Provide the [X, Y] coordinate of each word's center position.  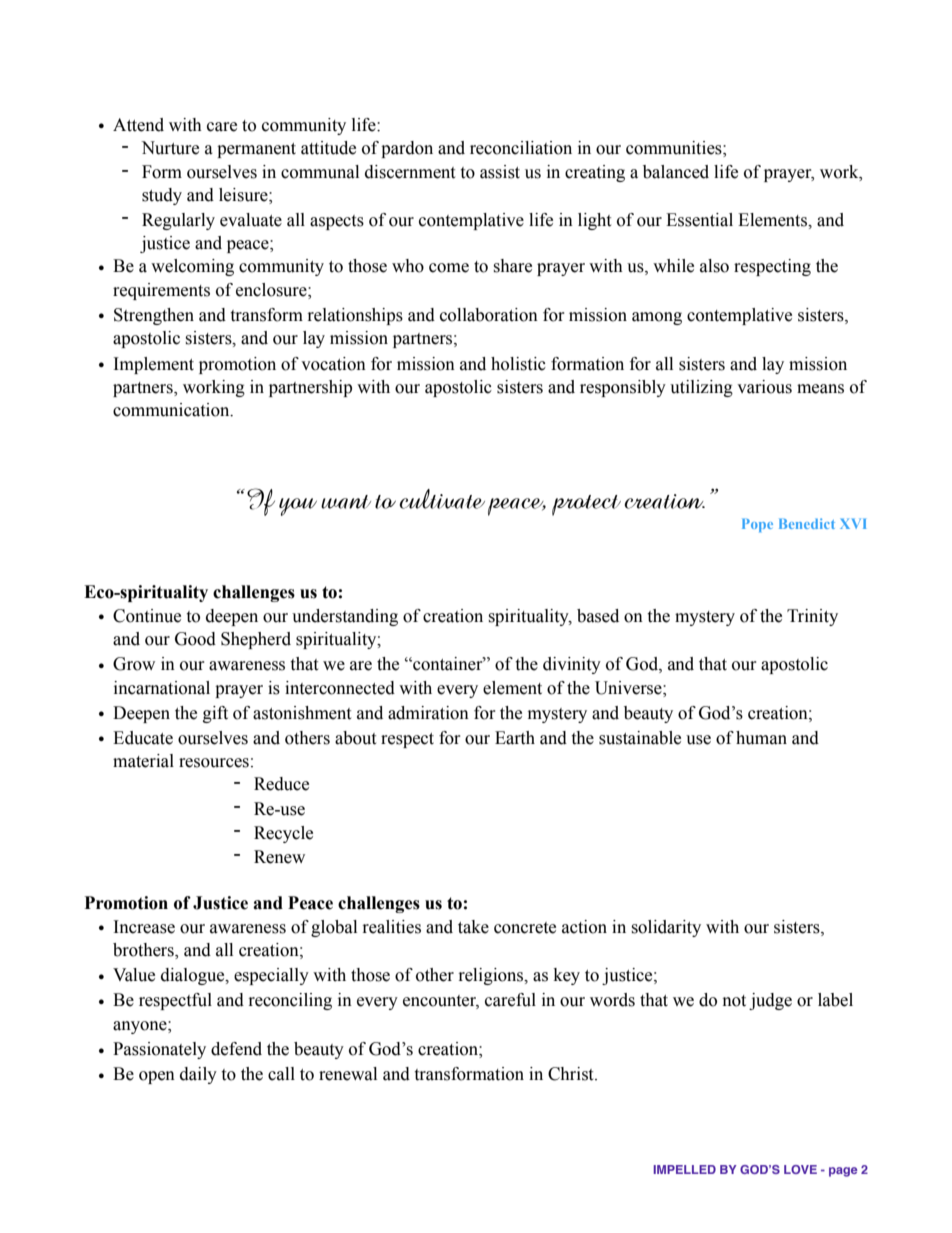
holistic [518, 364]
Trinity [812, 617]
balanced [676, 172]
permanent [256, 150]
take [473, 927]
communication [172, 410]
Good [195, 639]
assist [500, 172]
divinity [572, 665]
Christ [572, 1074]
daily [198, 1075]
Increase [144, 927]
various [764, 387]
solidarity [666, 928]
